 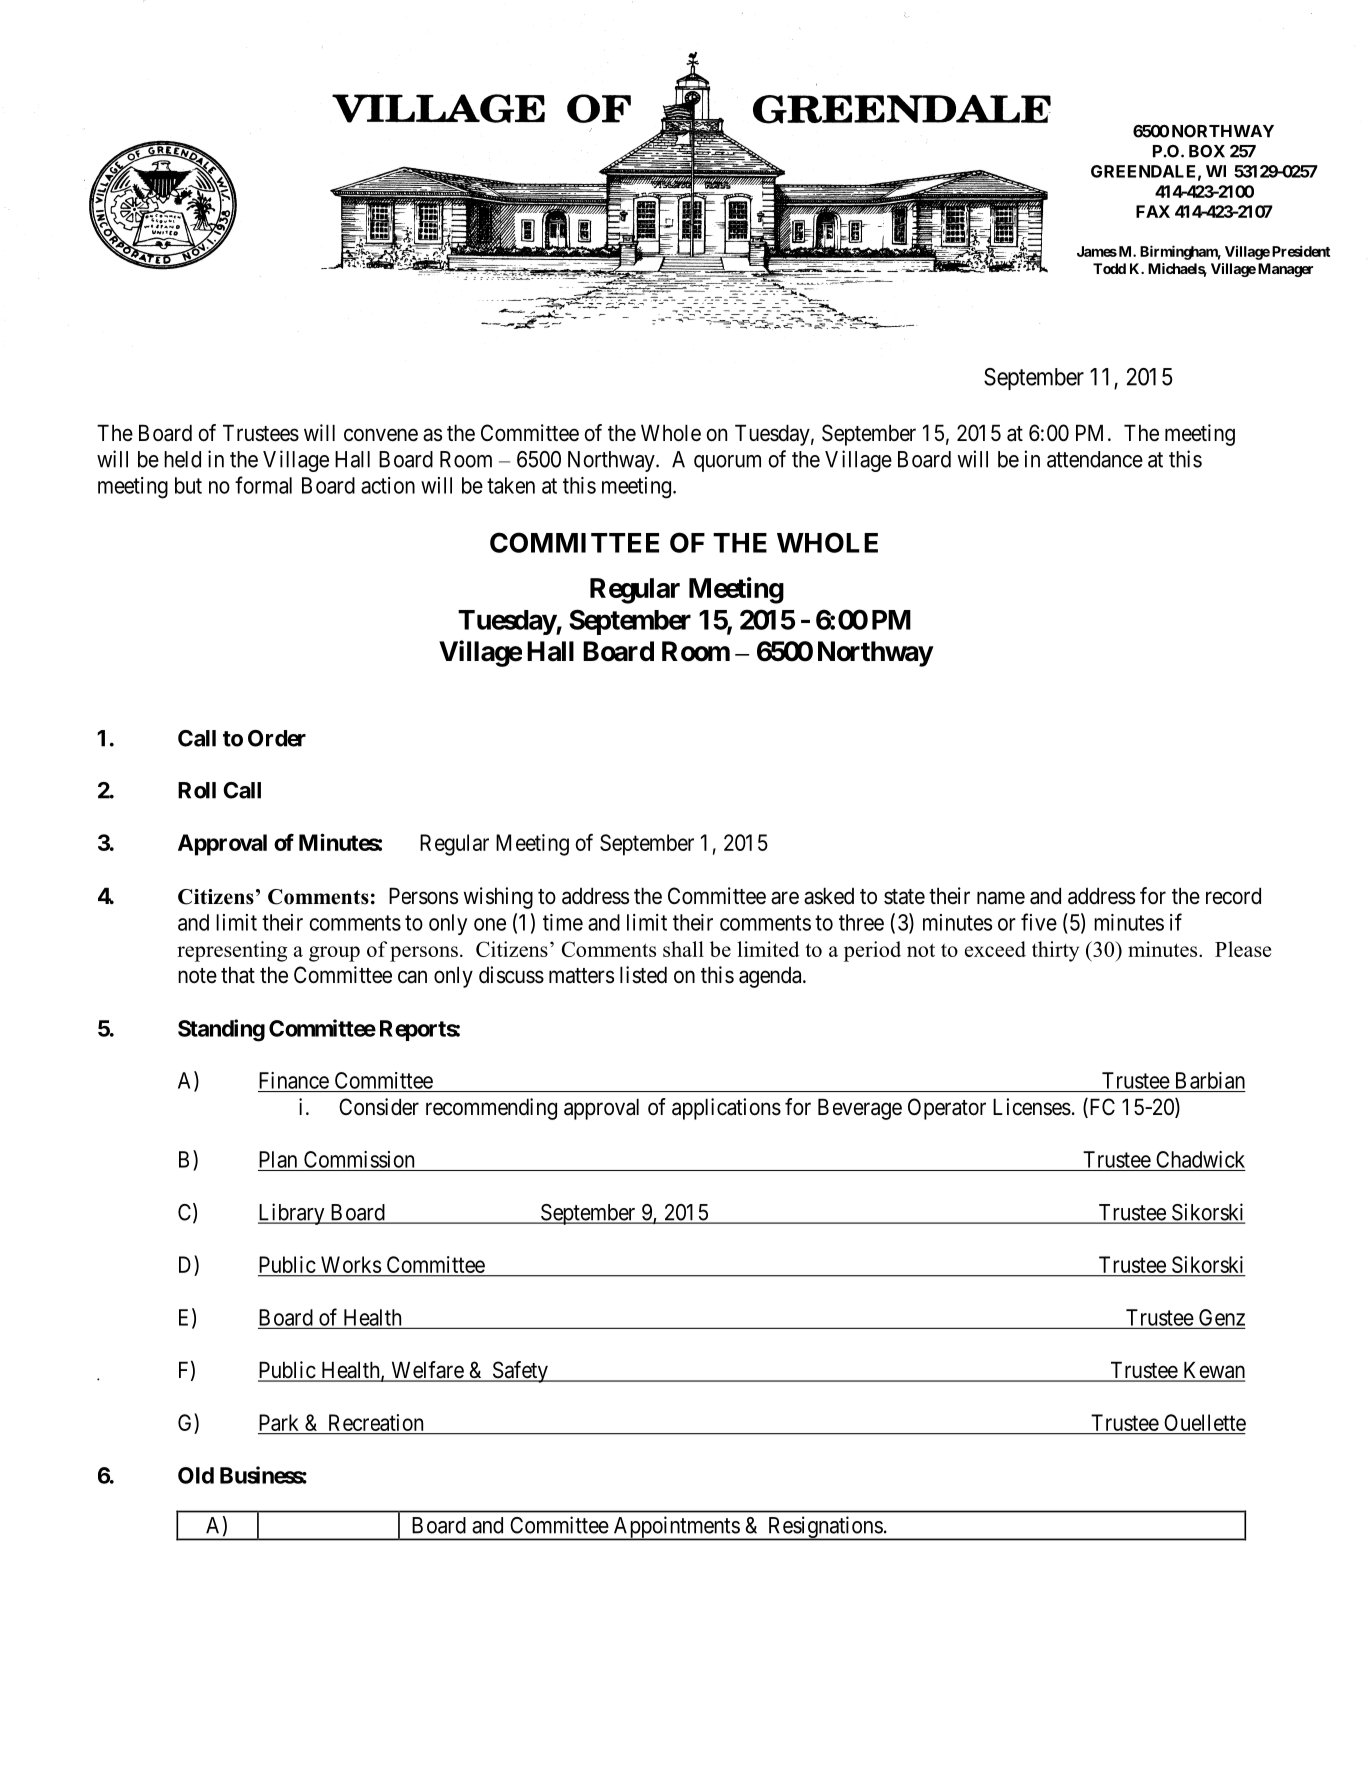 I want to click on Todd, so click(x=1109, y=268).
